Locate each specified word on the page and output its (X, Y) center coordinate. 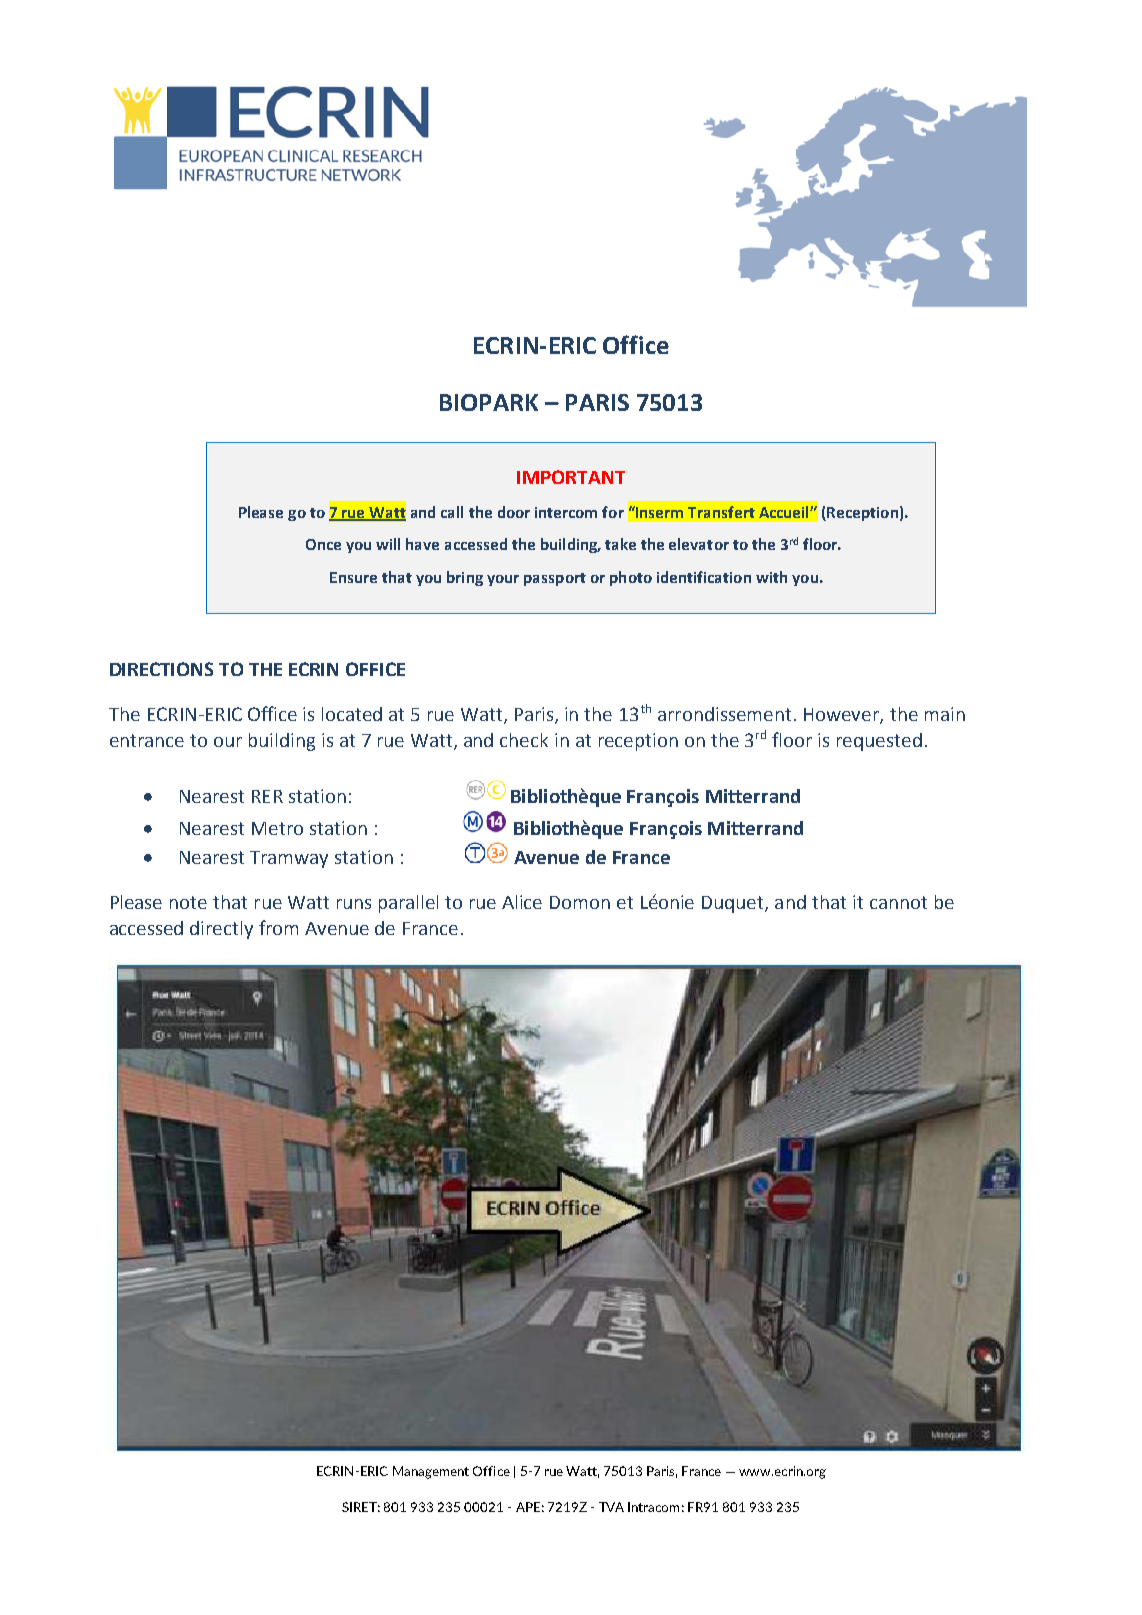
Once (323, 544)
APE (528, 1507)
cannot (898, 902)
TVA (611, 1507)
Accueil (785, 512)
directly (221, 930)
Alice (522, 902)
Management (431, 1472)
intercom (566, 512)
